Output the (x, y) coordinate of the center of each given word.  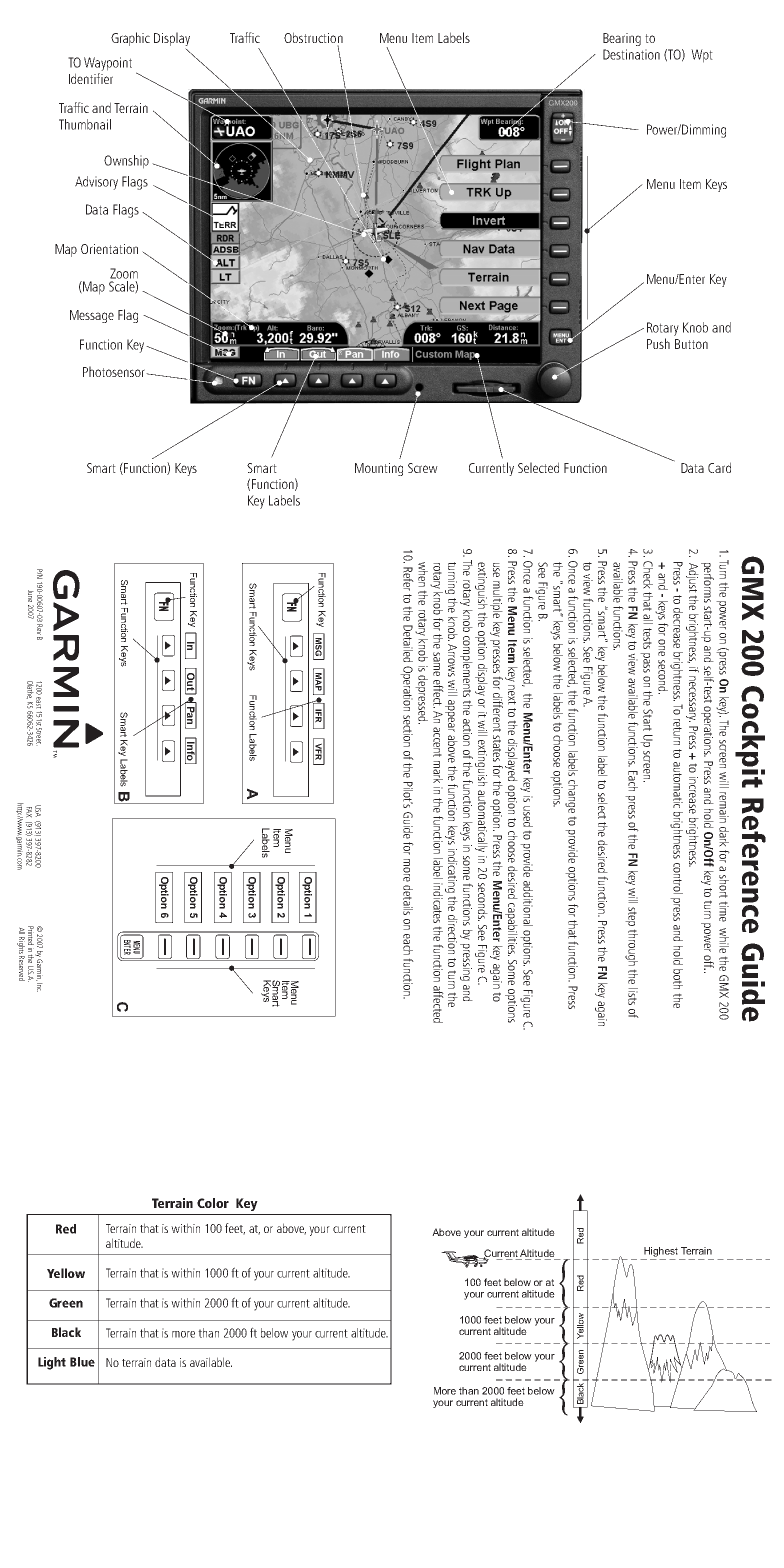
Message (92, 316)
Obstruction (313, 37)
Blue (82, 1362)
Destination (631, 54)
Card (719, 467)
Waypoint (108, 64)
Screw (423, 468)
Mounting (379, 469)
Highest (661, 1252)
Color (213, 1203)
